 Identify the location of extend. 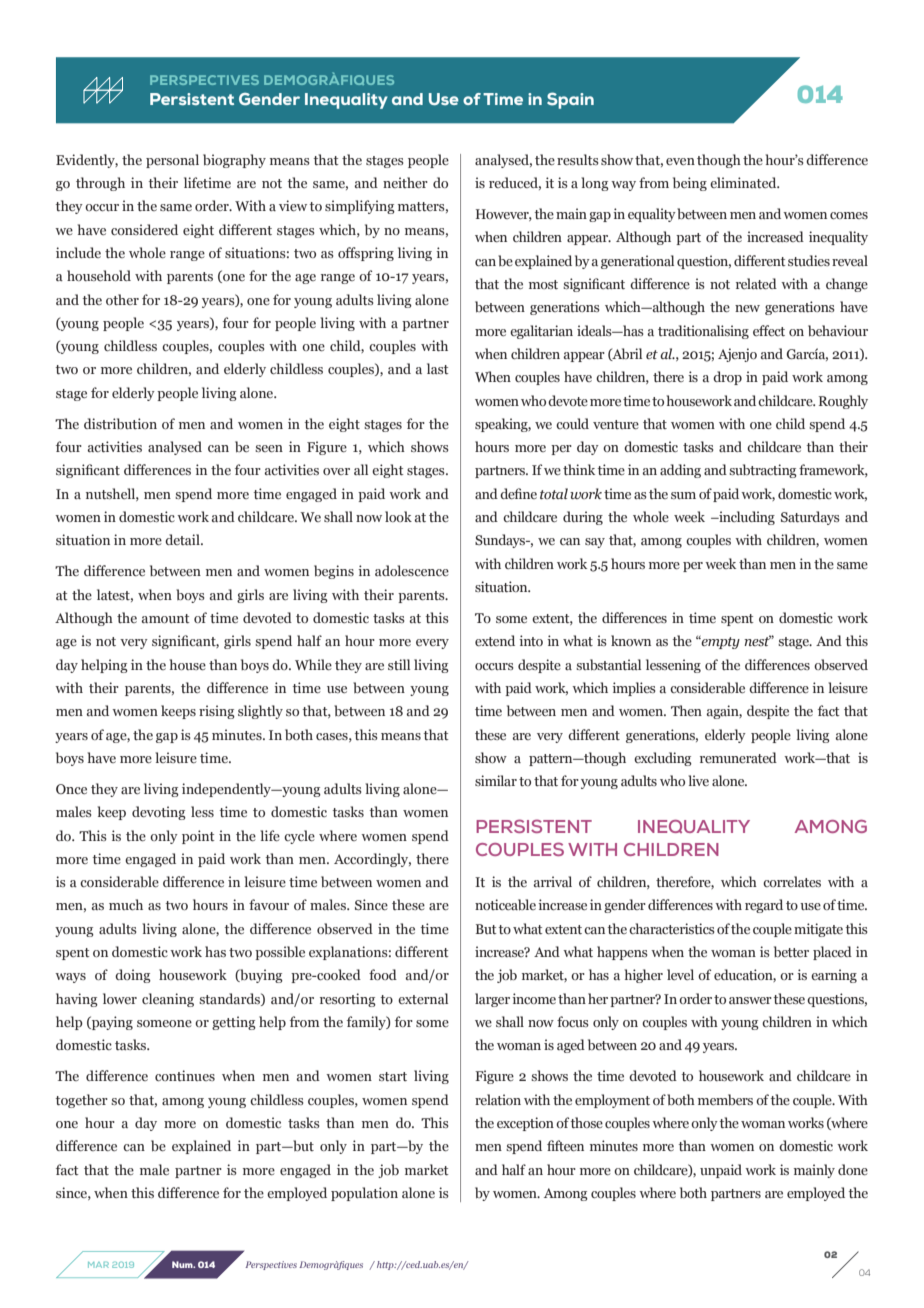
(495, 640).
